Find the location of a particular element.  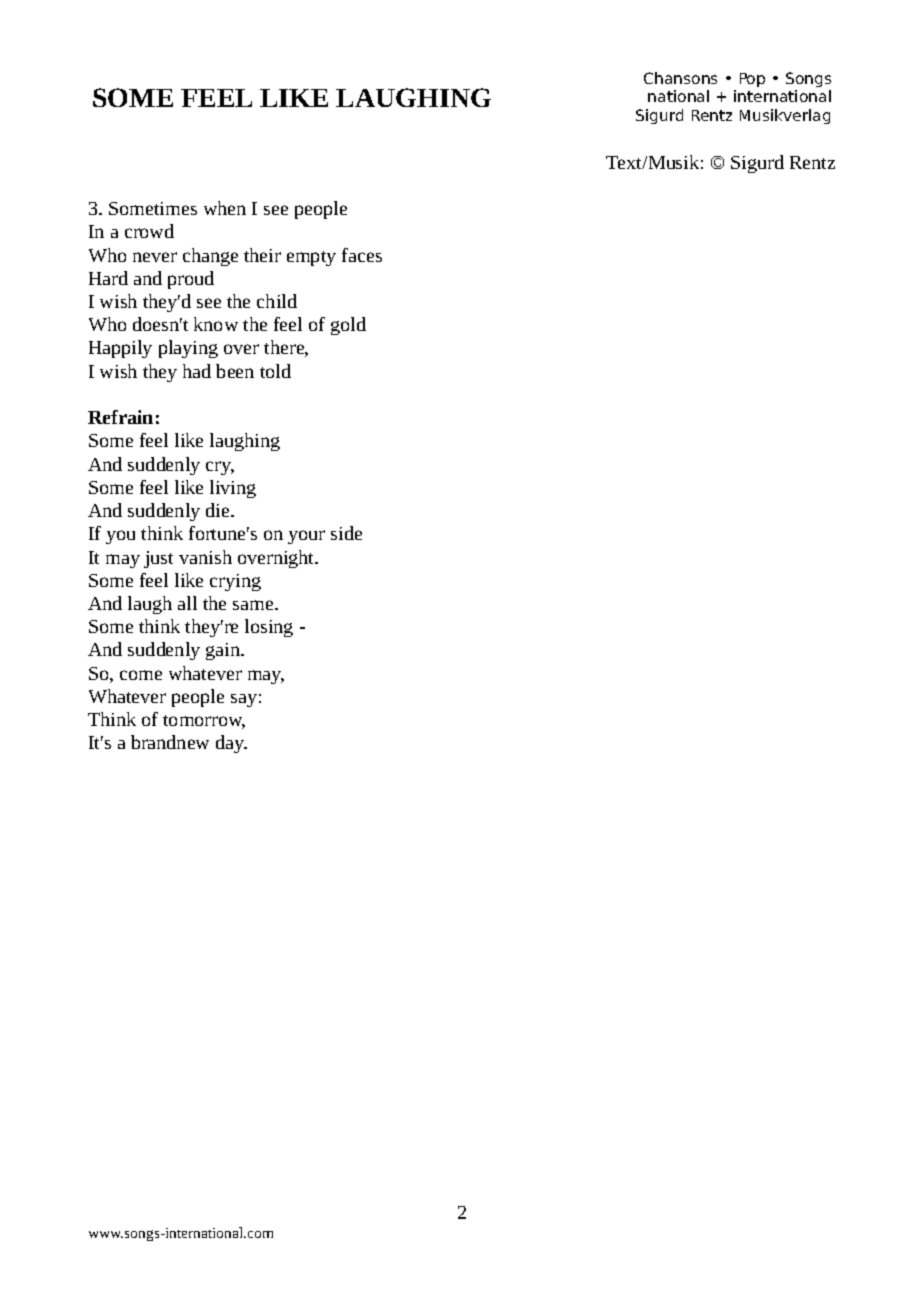

crowd is located at coordinates (149, 231).
